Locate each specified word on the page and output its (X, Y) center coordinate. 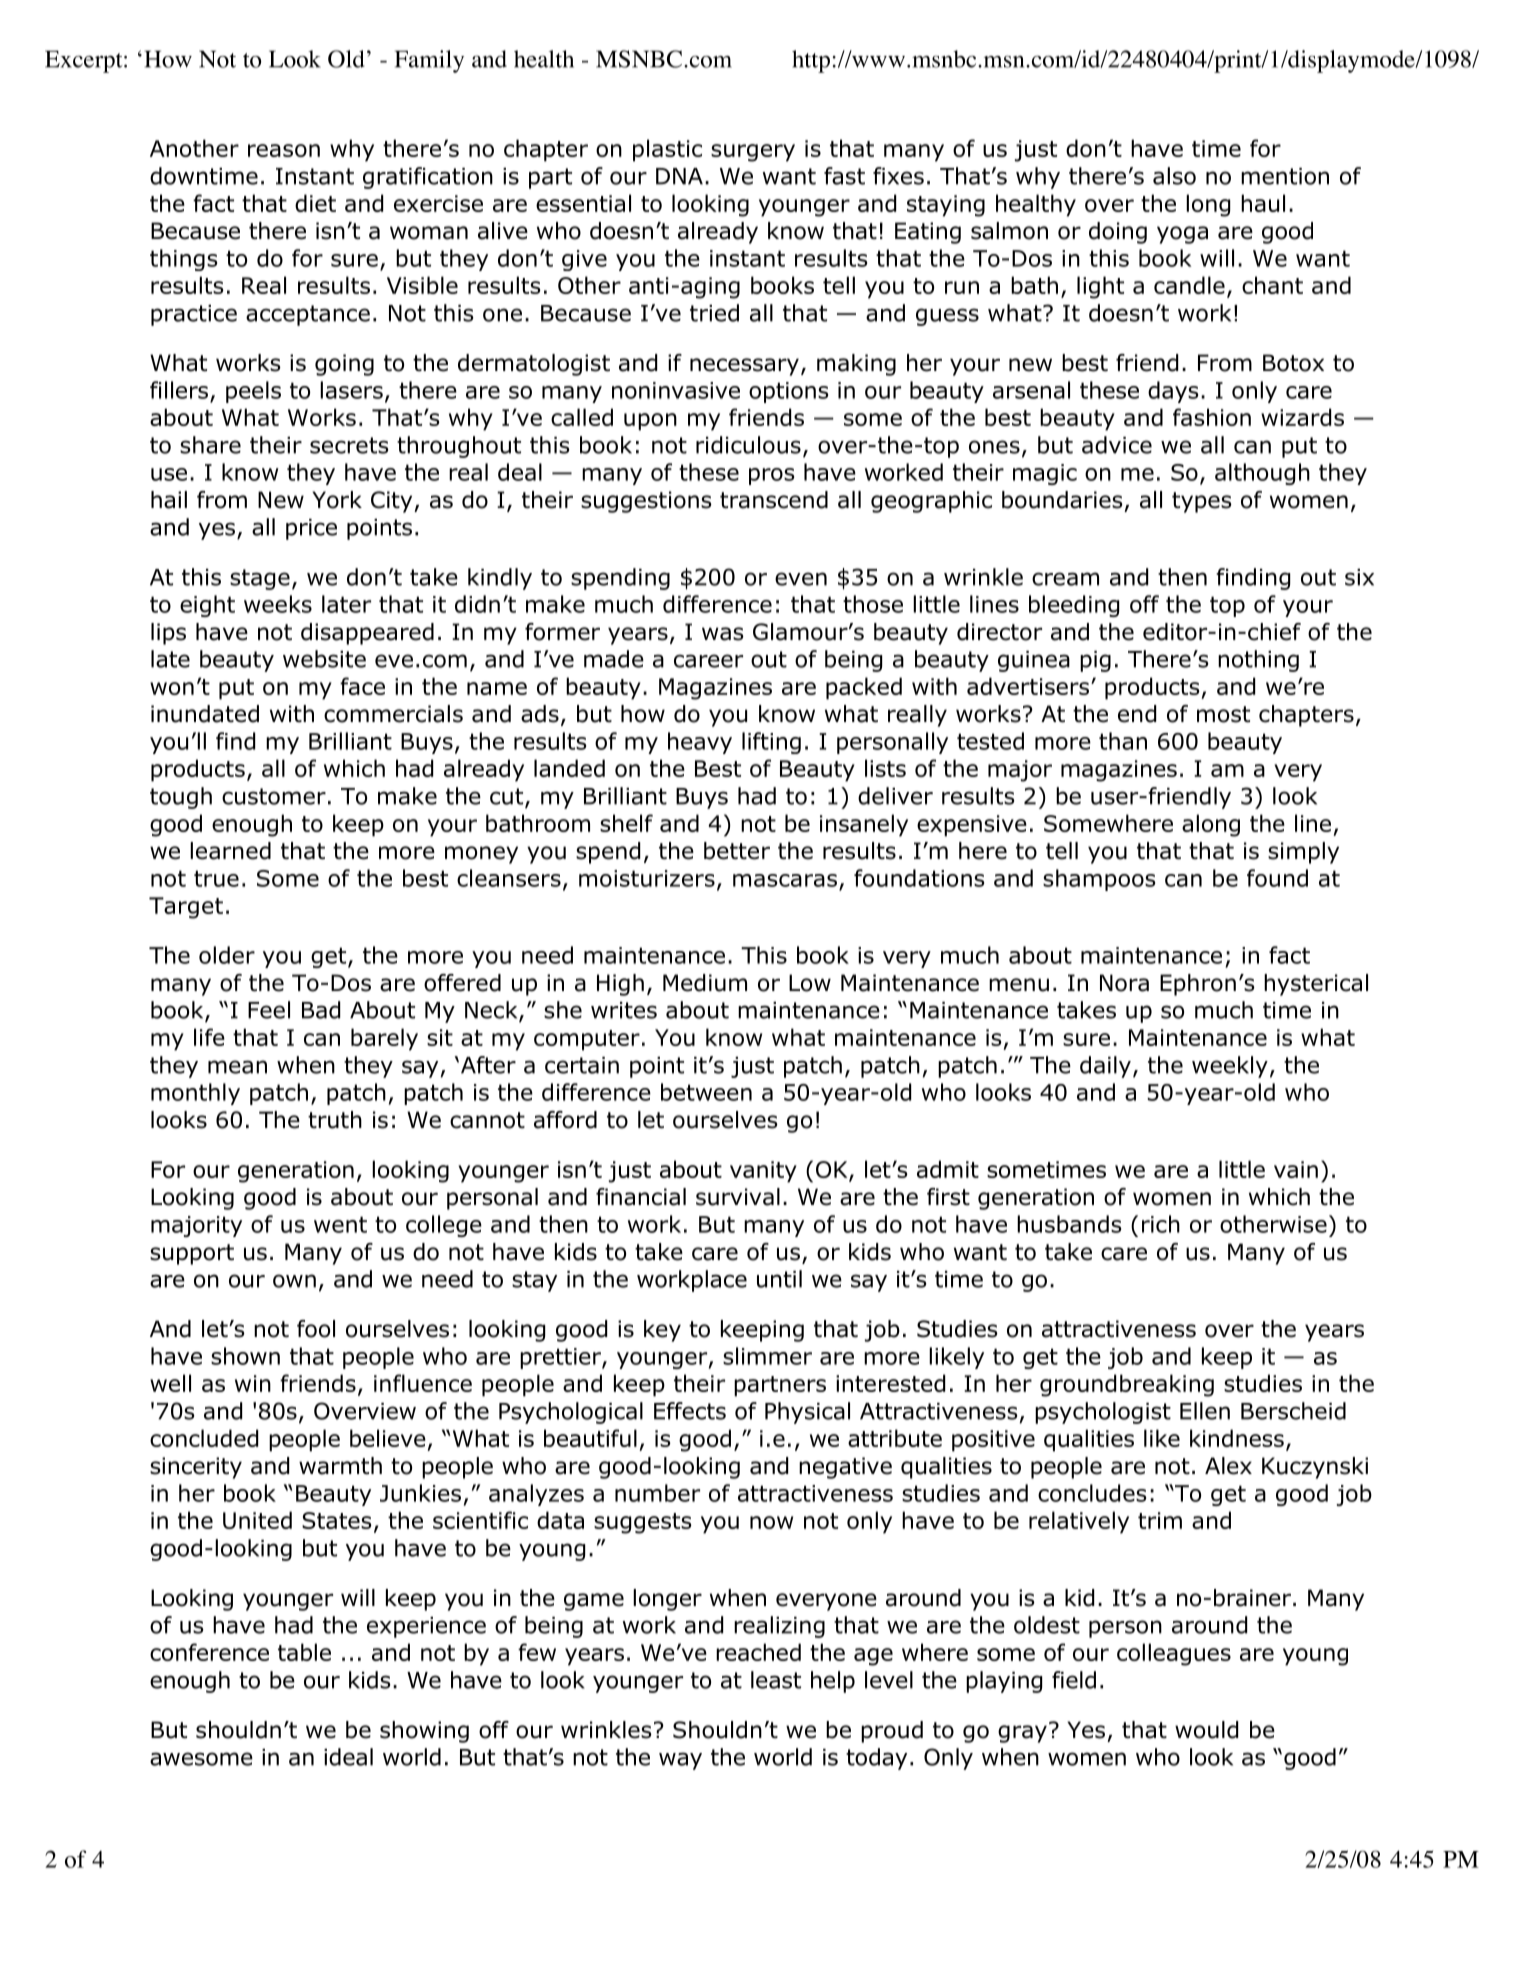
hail (169, 500)
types (1202, 502)
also (1174, 176)
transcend (774, 500)
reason (284, 150)
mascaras (785, 880)
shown (245, 1356)
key (662, 1331)
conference (209, 1652)
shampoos (1099, 880)
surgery (753, 153)
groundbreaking (1127, 1385)
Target (186, 908)
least (776, 1680)
